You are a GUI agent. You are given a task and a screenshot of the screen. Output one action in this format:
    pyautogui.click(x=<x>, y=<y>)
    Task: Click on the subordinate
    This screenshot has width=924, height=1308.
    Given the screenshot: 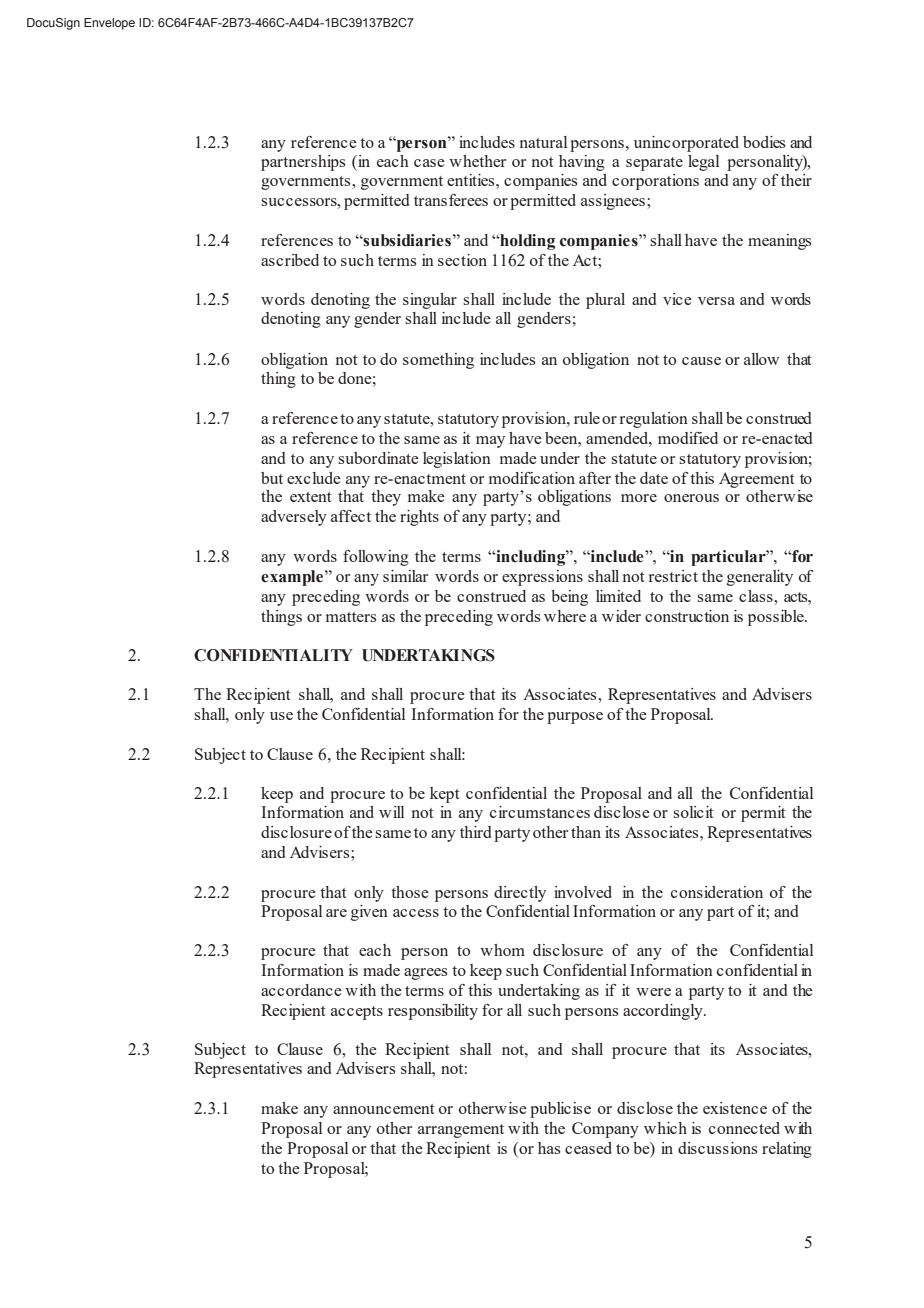 What is the action you would take?
    pyautogui.click(x=378, y=458)
